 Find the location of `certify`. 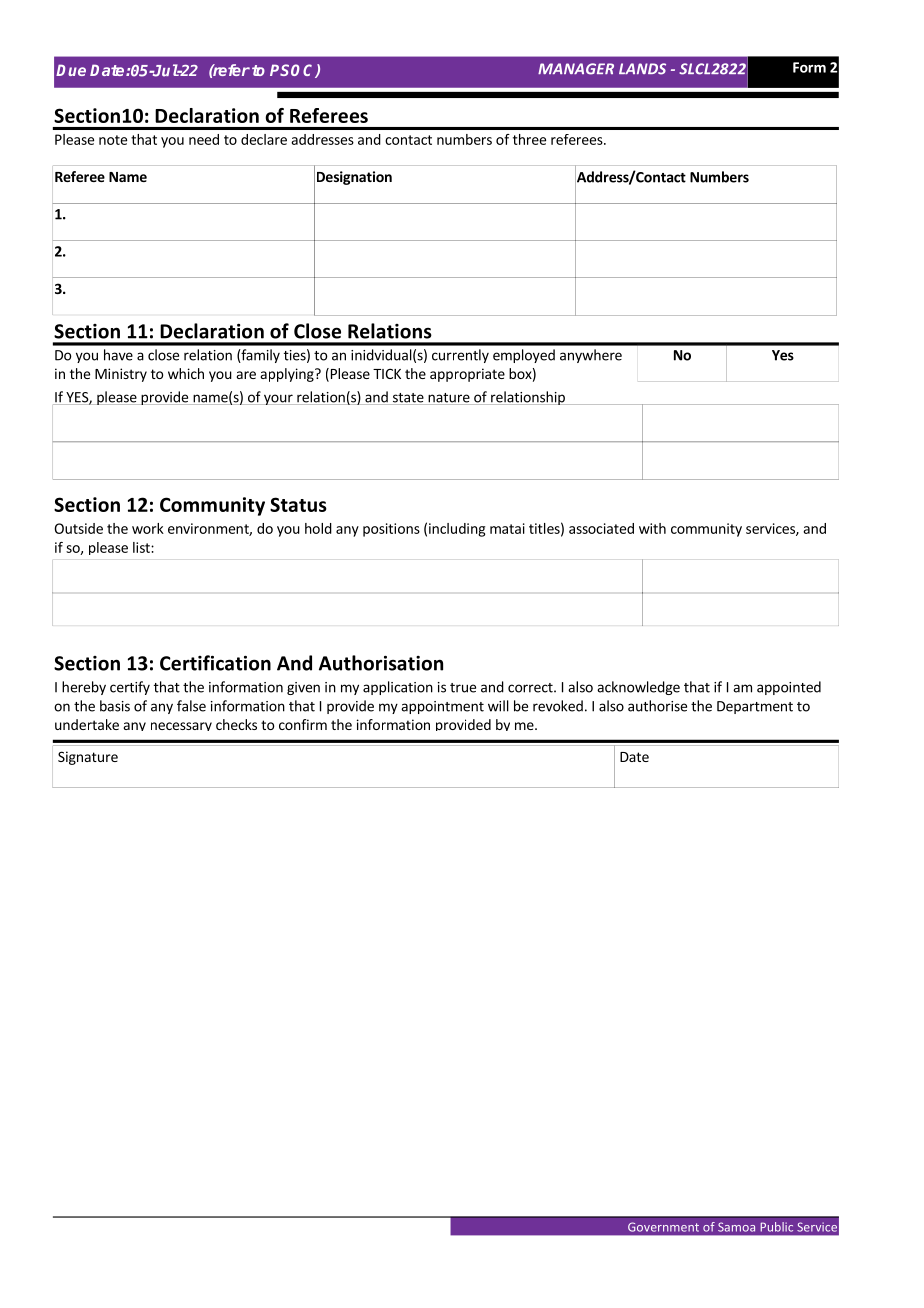

certify is located at coordinates (130, 688).
